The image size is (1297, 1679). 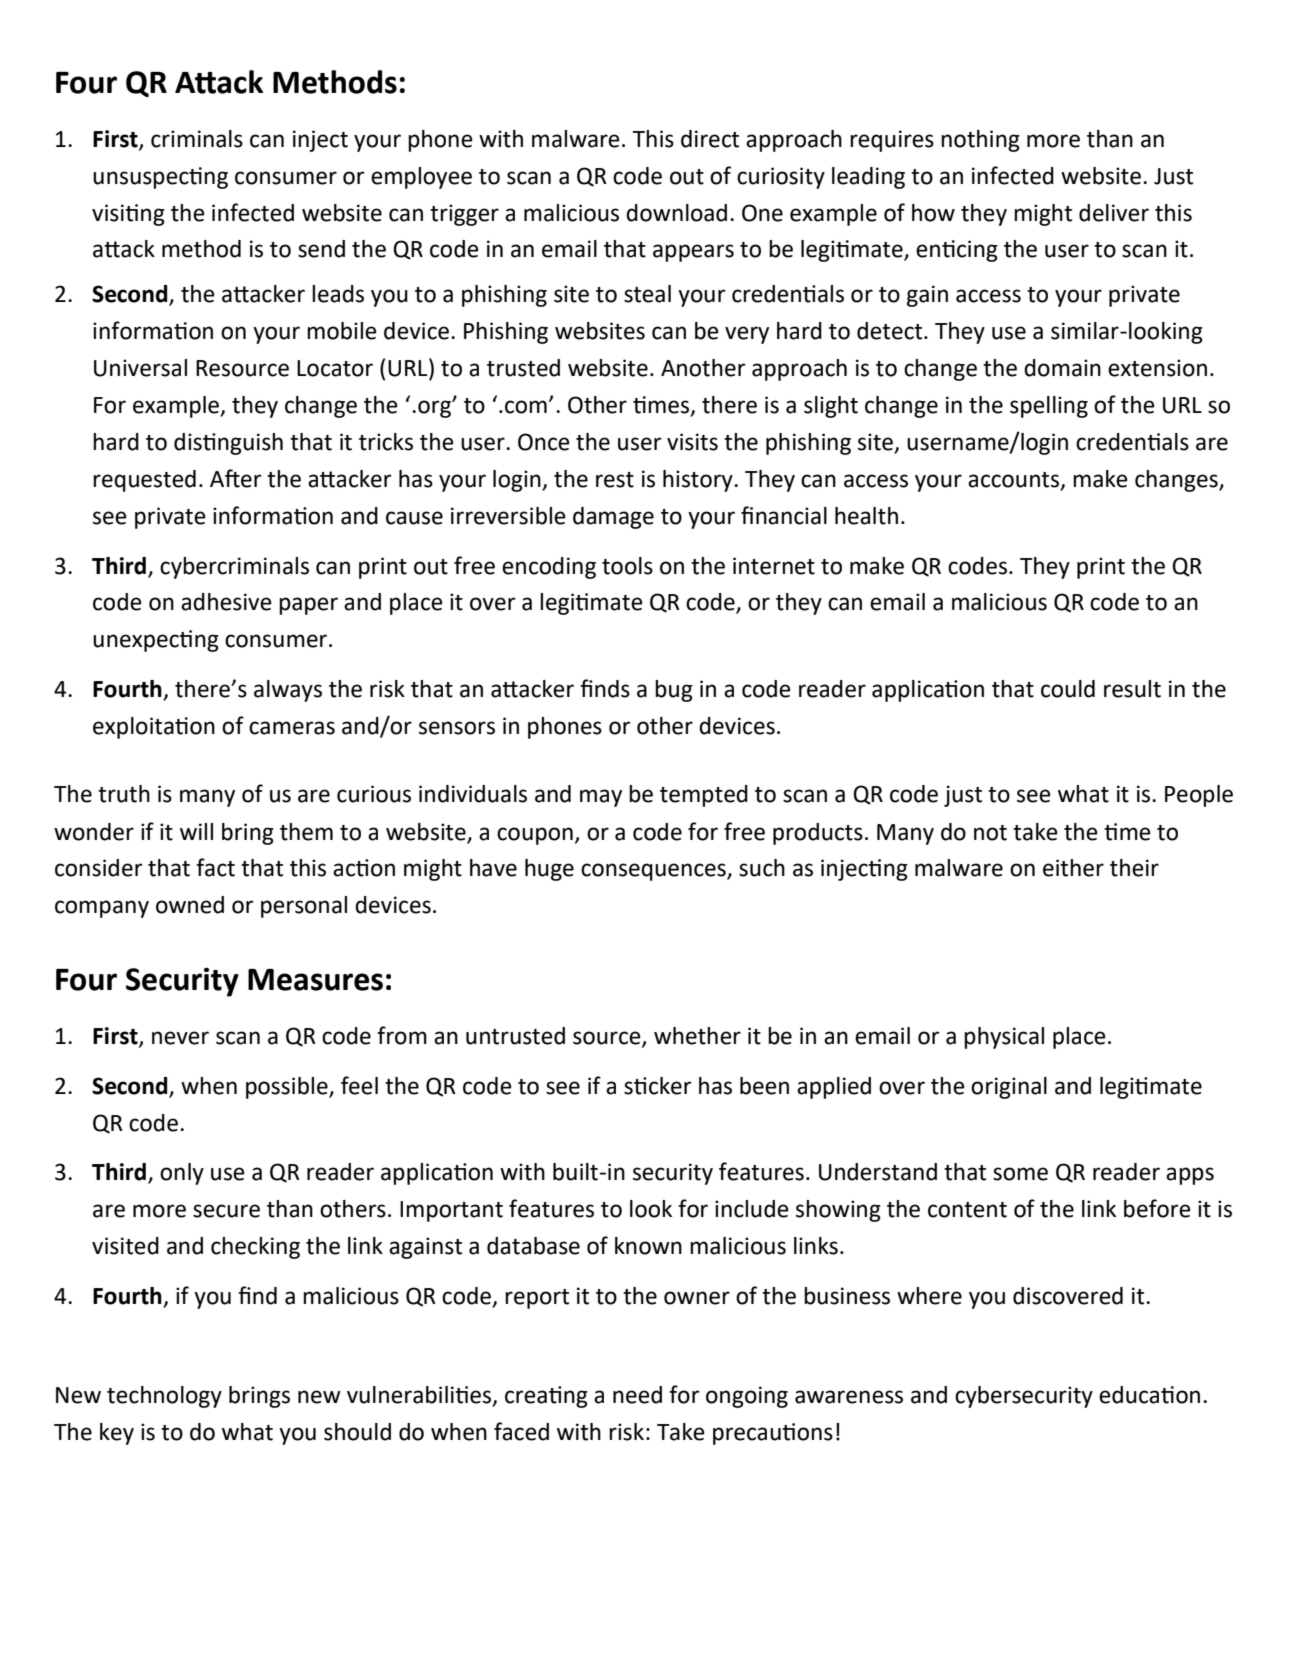 I want to click on technology, so click(x=164, y=1397).
